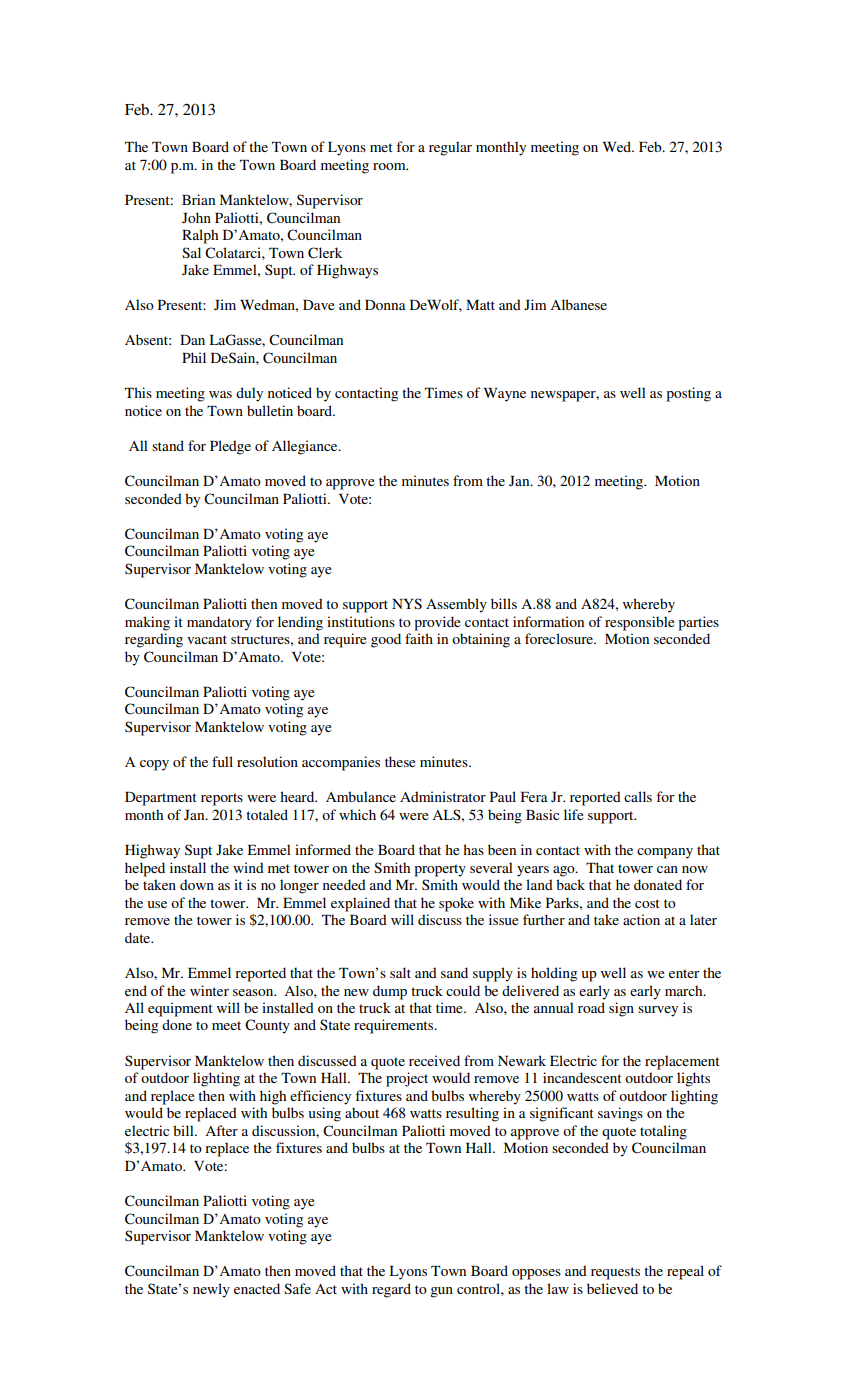 This screenshot has width=849, height=1400. Describe the element at coordinates (480, 305) in the screenshot. I see `Matt` at that location.
